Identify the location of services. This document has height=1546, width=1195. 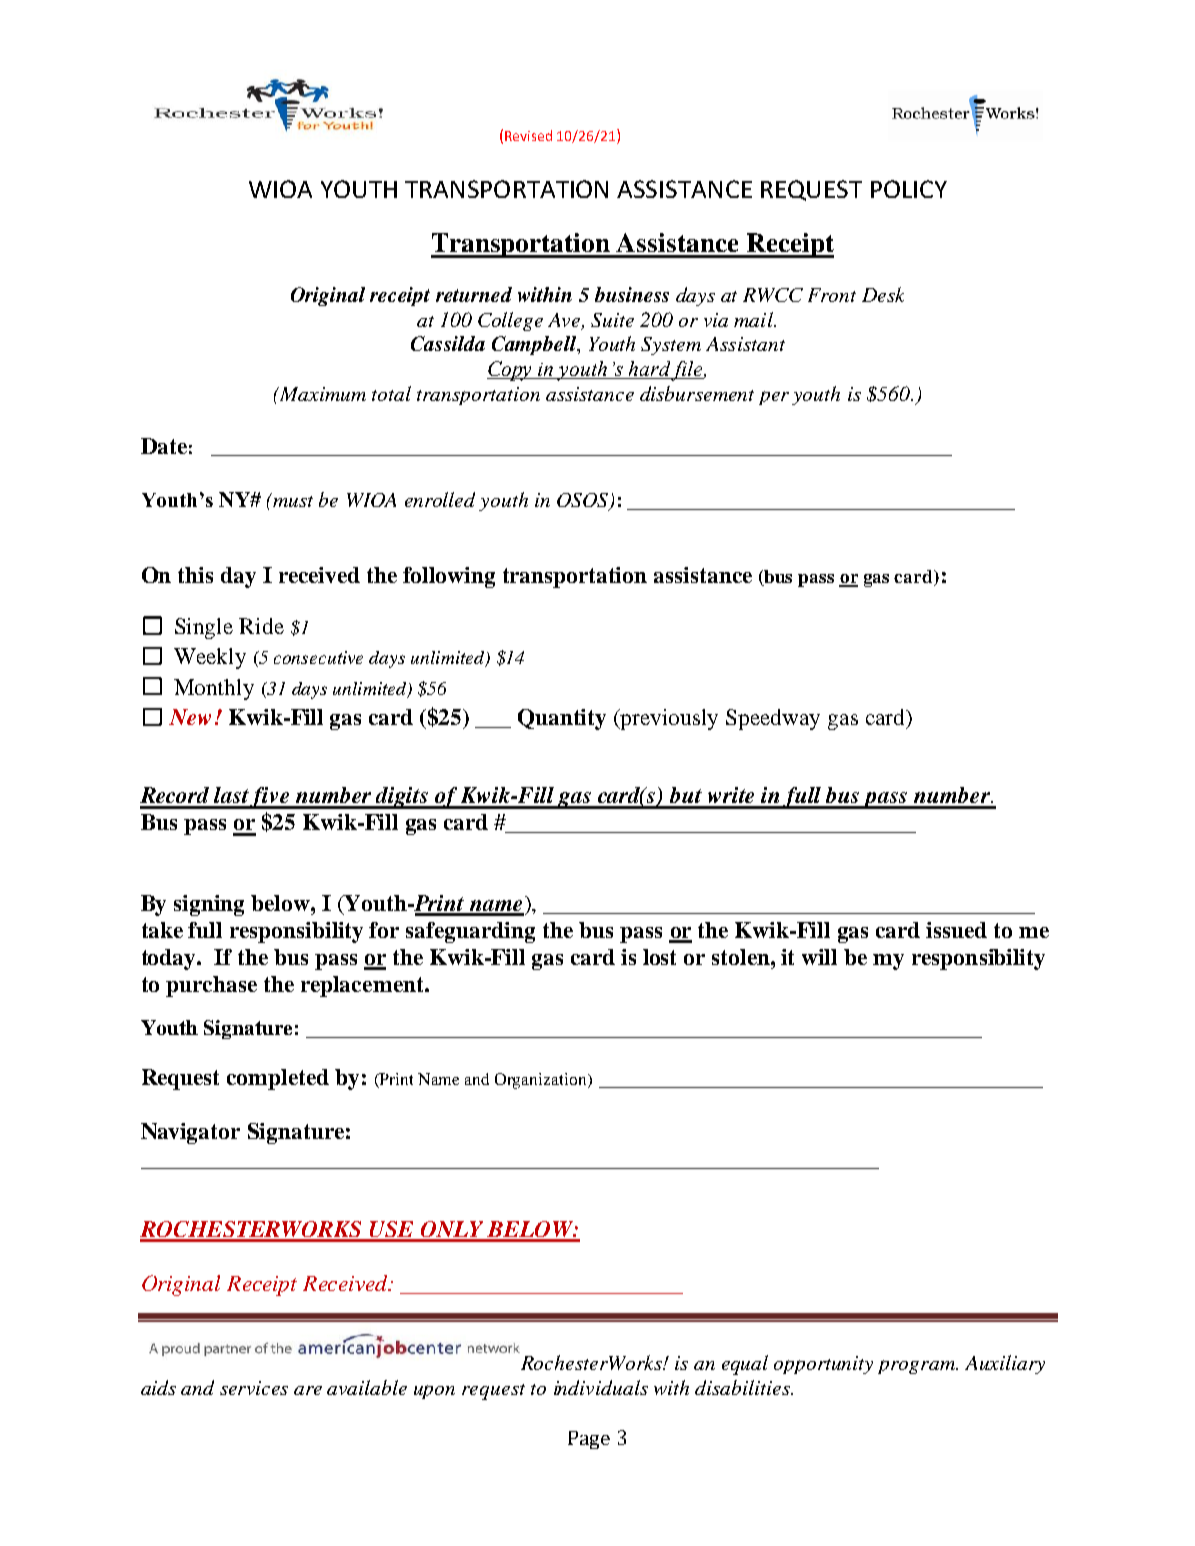
(254, 1388).
